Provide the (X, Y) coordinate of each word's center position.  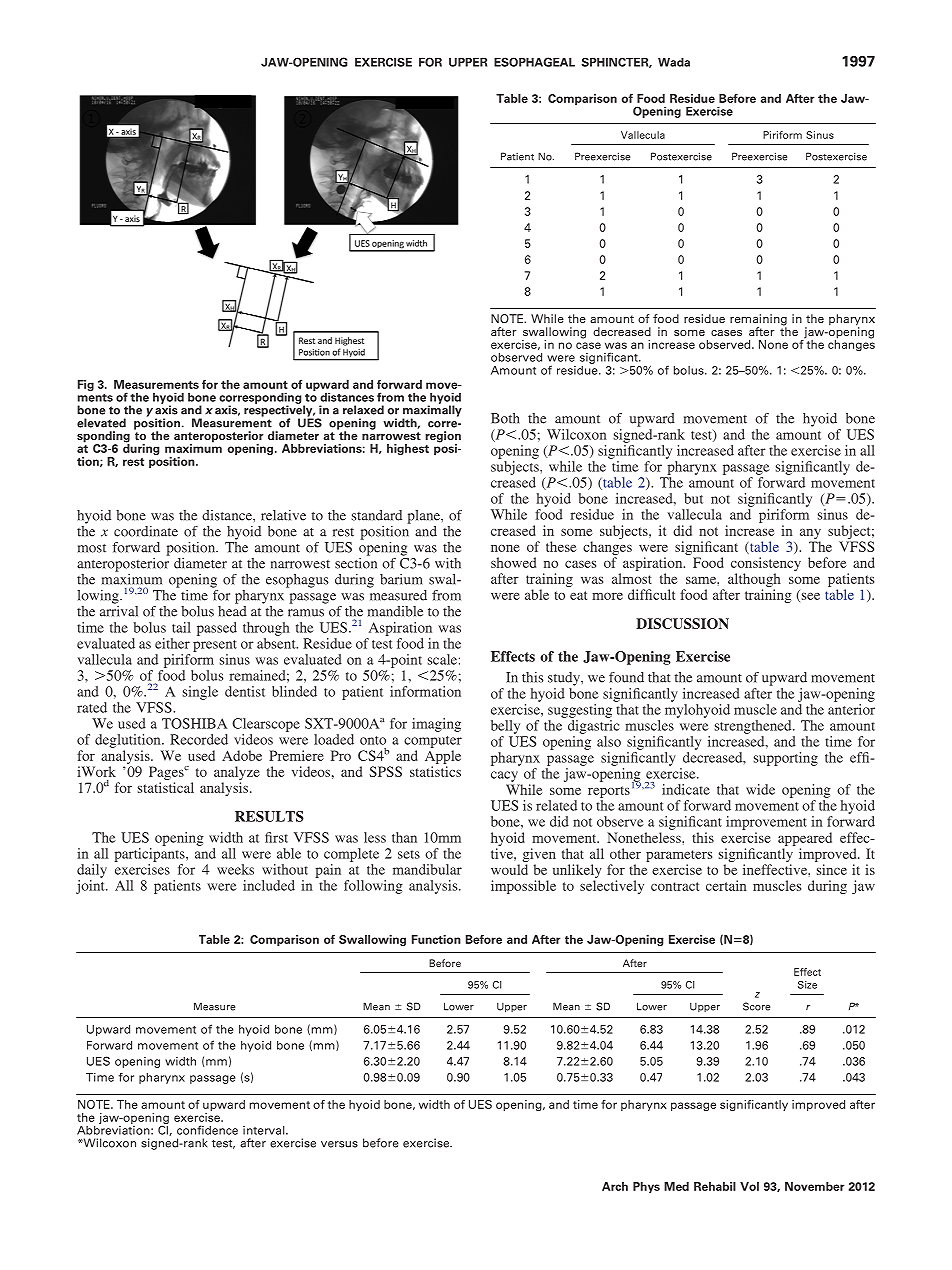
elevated (101, 423)
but (693, 498)
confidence (207, 1130)
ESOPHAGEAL (534, 62)
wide (760, 789)
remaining (758, 321)
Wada (674, 62)
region (443, 438)
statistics (435, 771)
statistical (166, 787)
